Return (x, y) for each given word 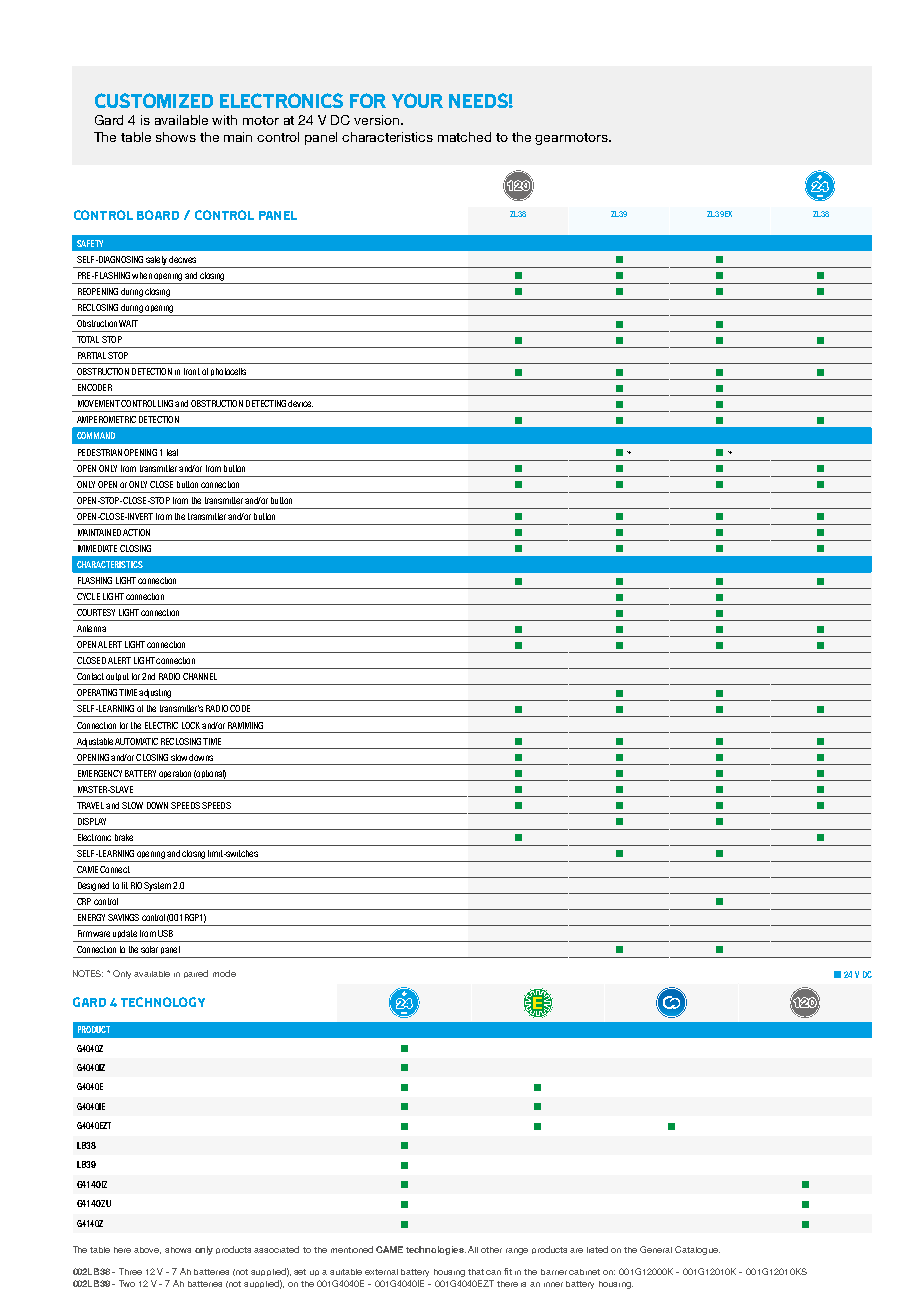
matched (464, 137)
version (378, 120)
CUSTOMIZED (154, 100)
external (381, 1272)
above (147, 1250)
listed (597, 1249)
